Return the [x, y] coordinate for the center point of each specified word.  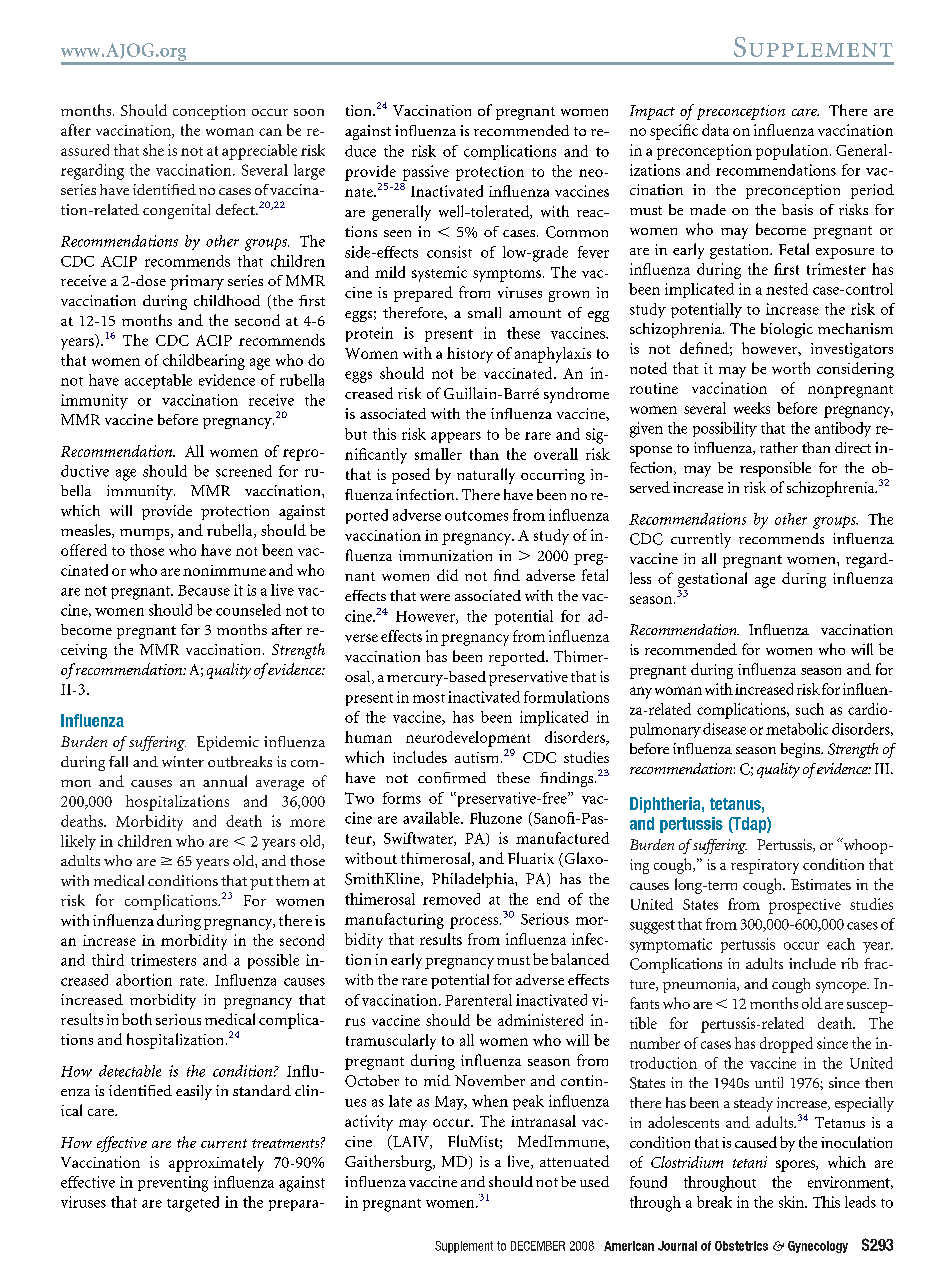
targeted [193, 1204]
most [429, 698]
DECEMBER [538, 1246]
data [715, 130]
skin [792, 1202]
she [153, 150]
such [810, 709]
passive [426, 173]
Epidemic [228, 743]
